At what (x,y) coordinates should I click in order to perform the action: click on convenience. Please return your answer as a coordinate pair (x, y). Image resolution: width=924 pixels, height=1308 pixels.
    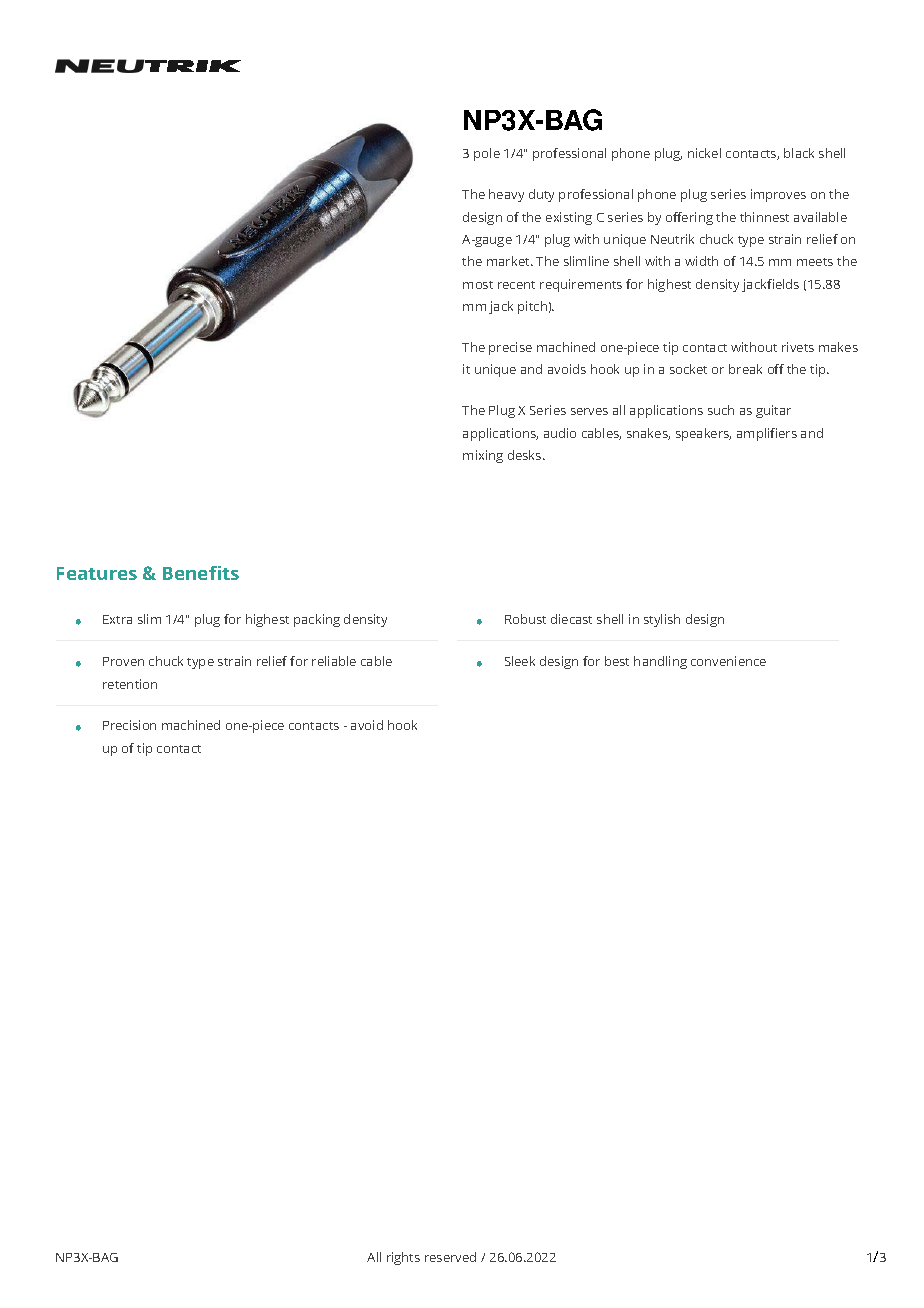
    Looking at the image, I should click on (728, 661).
